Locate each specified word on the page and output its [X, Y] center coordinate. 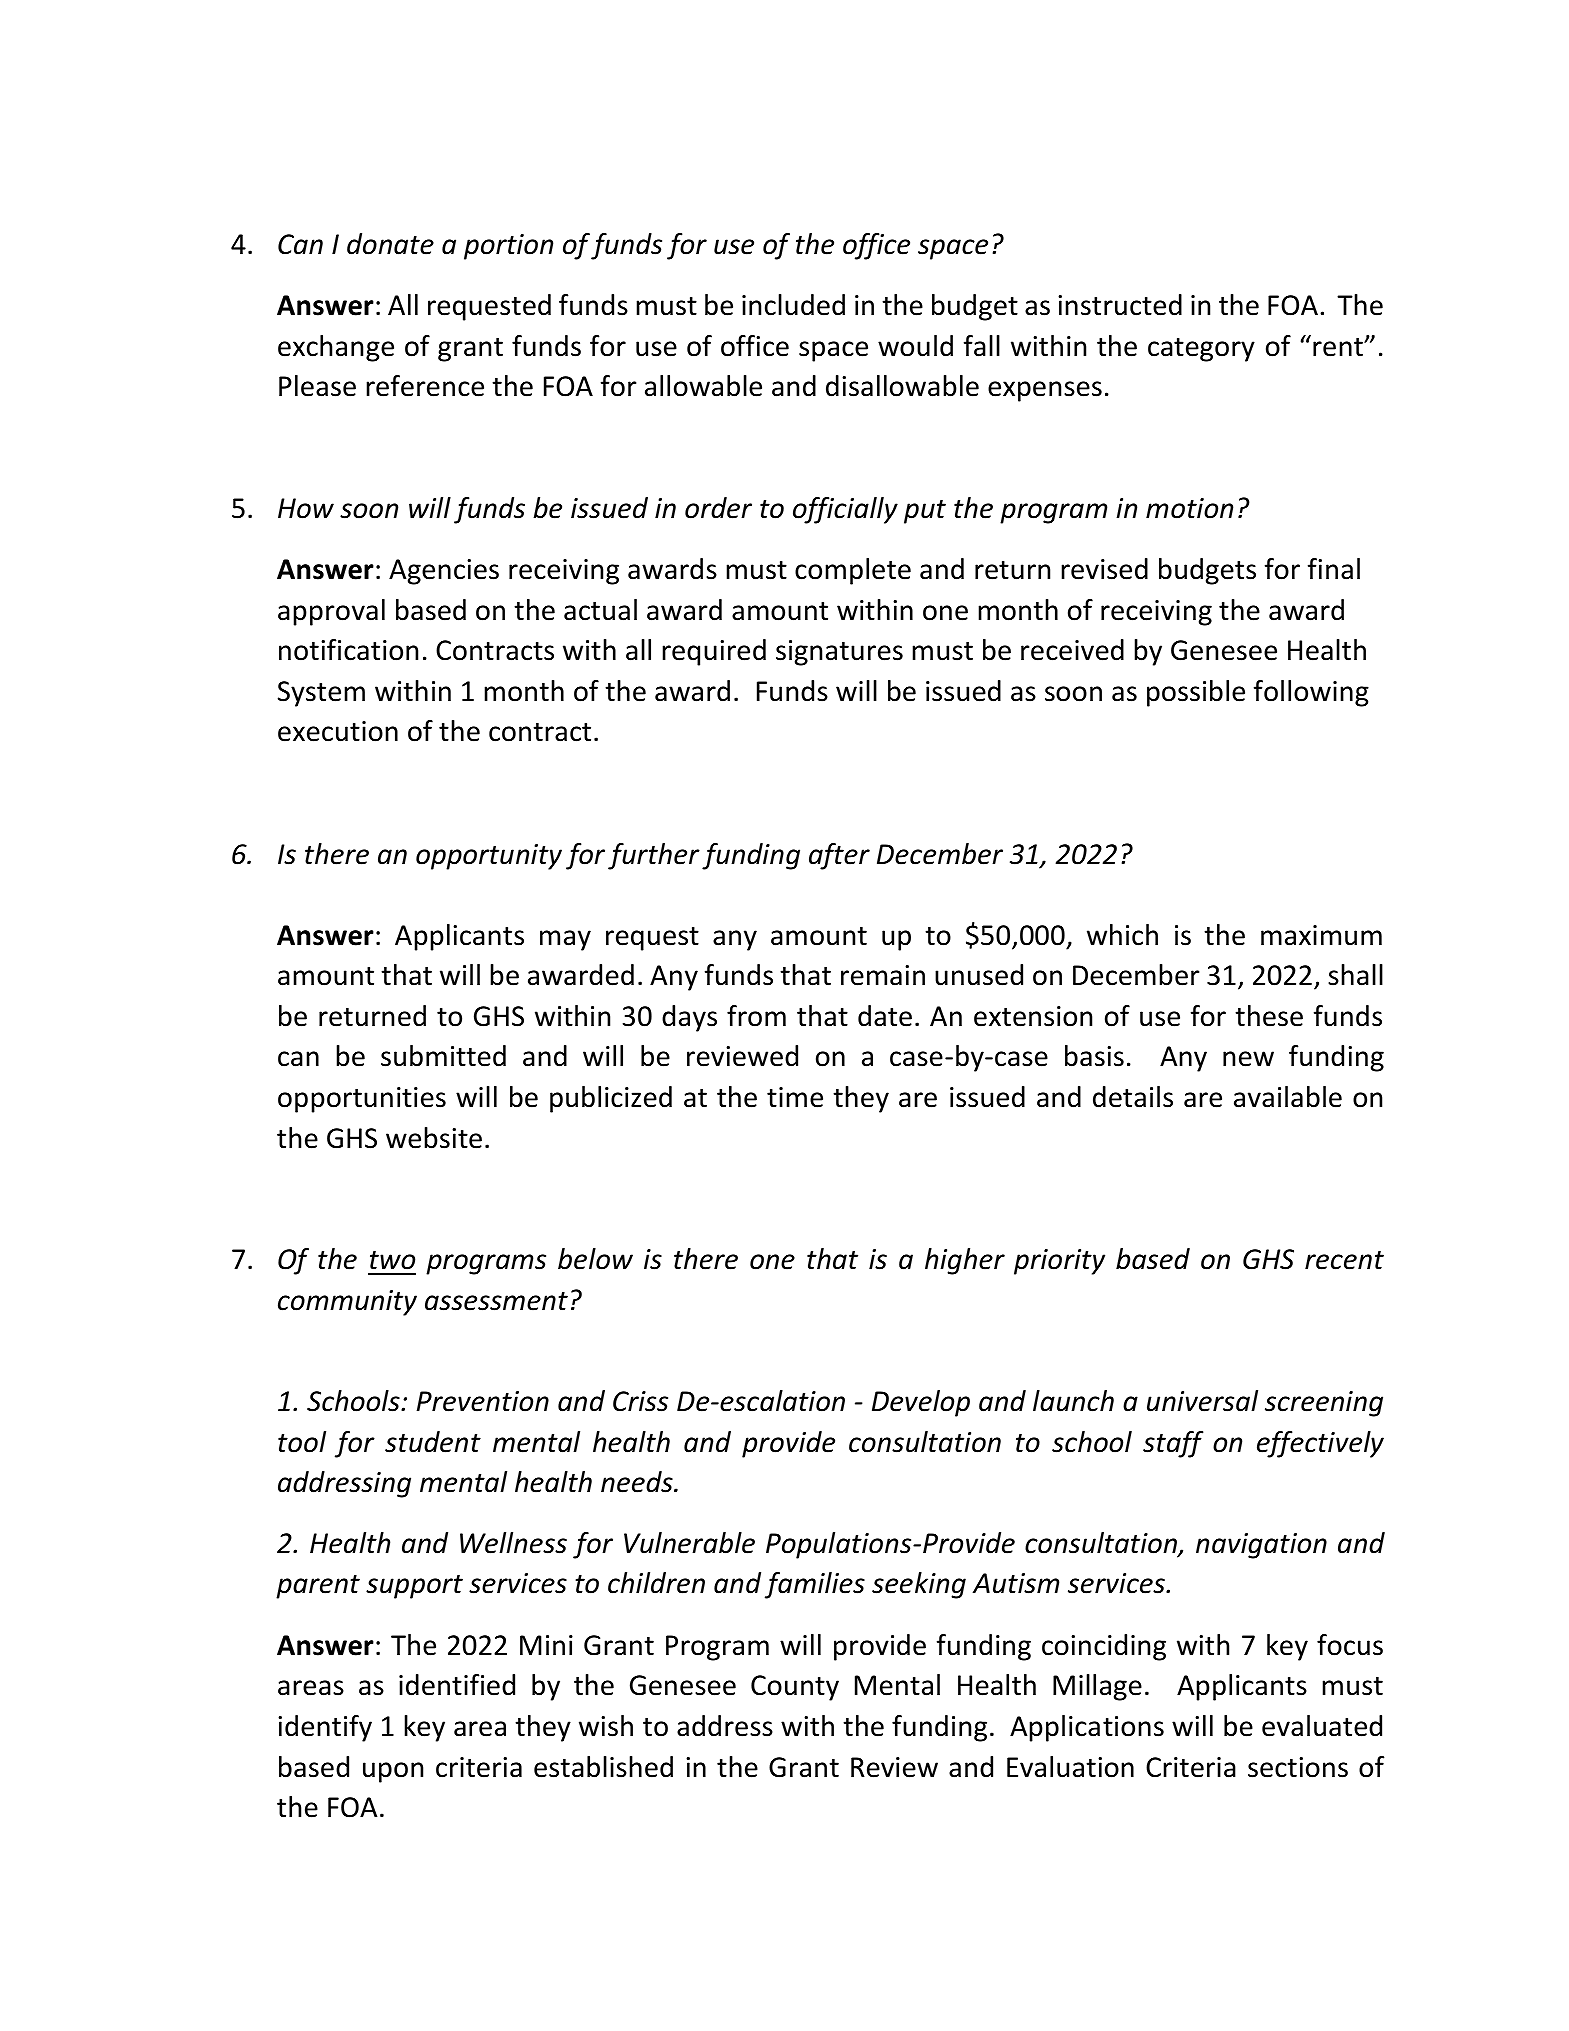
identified [457, 1685]
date [885, 1016]
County [795, 1688]
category [1201, 350]
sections [1298, 1767]
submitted [443, 1056]
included [793, 305]
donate [390, 244]
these [1269, 1016]
